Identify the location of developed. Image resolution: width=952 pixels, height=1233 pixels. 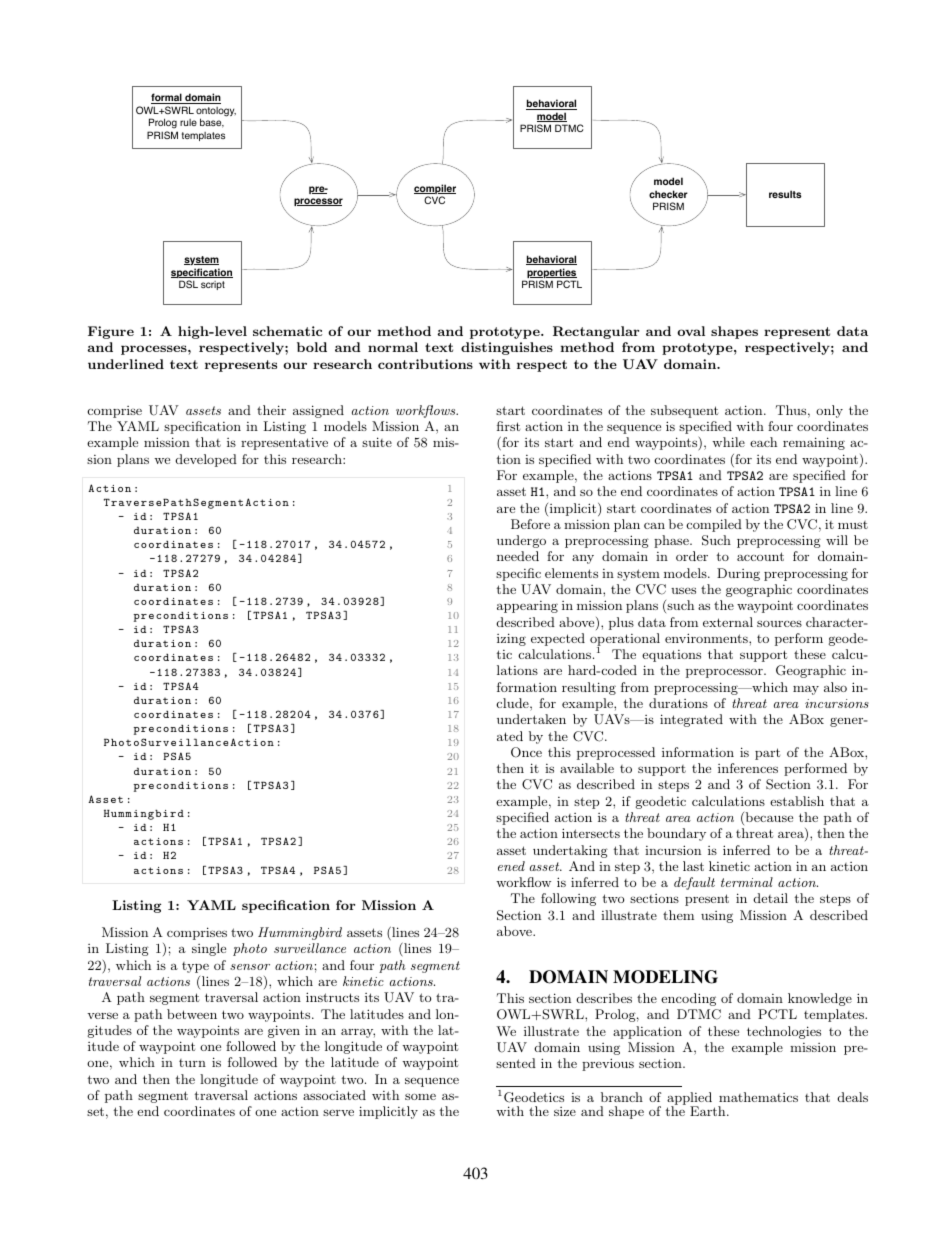
(206, 460).
